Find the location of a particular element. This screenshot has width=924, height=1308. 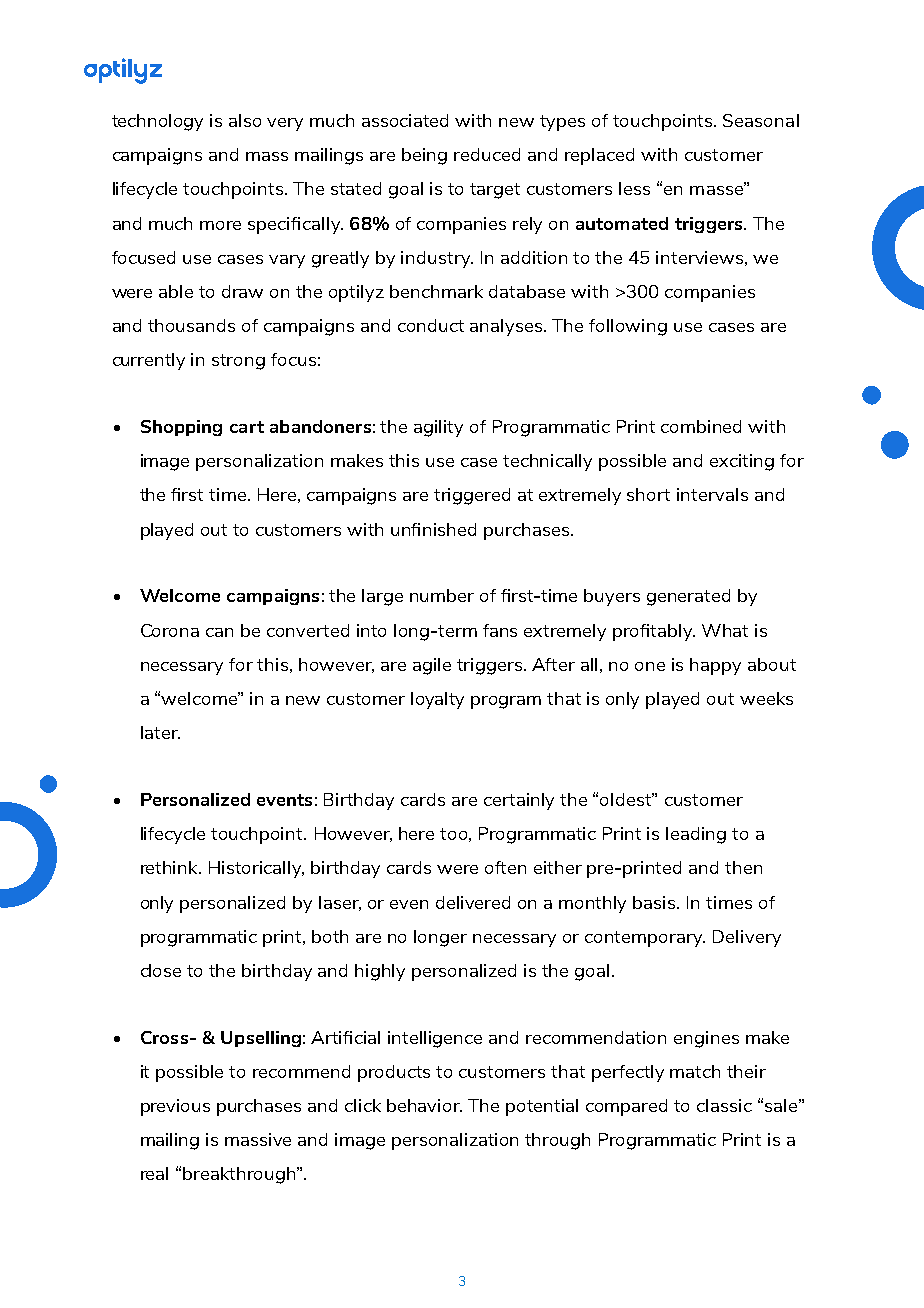

delivered is located at coordinates (473, 902).
